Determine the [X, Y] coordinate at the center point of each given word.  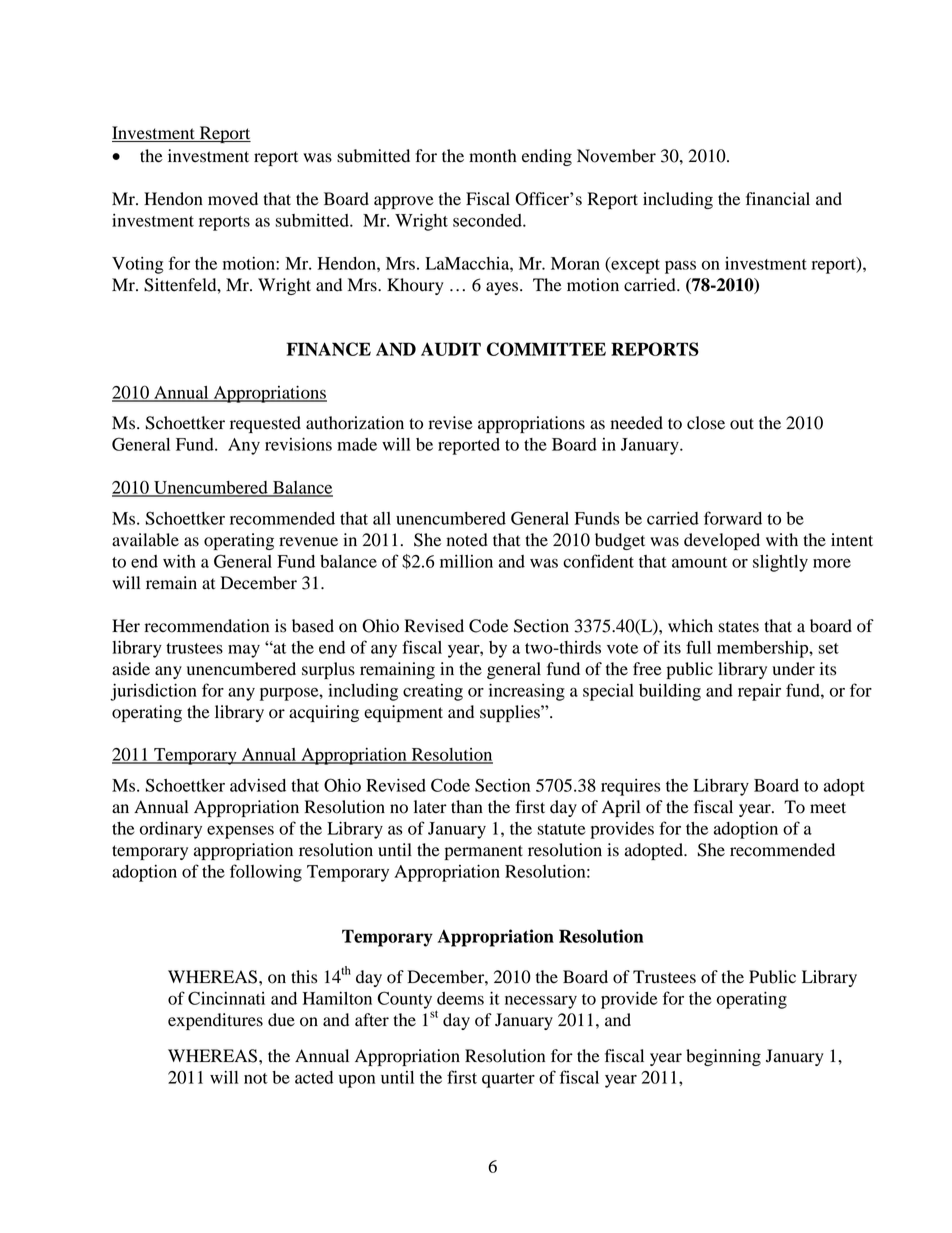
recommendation [207, 626]
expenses [240, 832]
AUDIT [451, 349]
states [739, 627]
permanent [484, 852]
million [466, 561]
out [742, 424]
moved [233, 199]
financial [778, 199]
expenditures [215, 1021]
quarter [508, 1080]
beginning [723, 1057]
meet [828, 808]
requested [265, 424]
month [493, 156]
